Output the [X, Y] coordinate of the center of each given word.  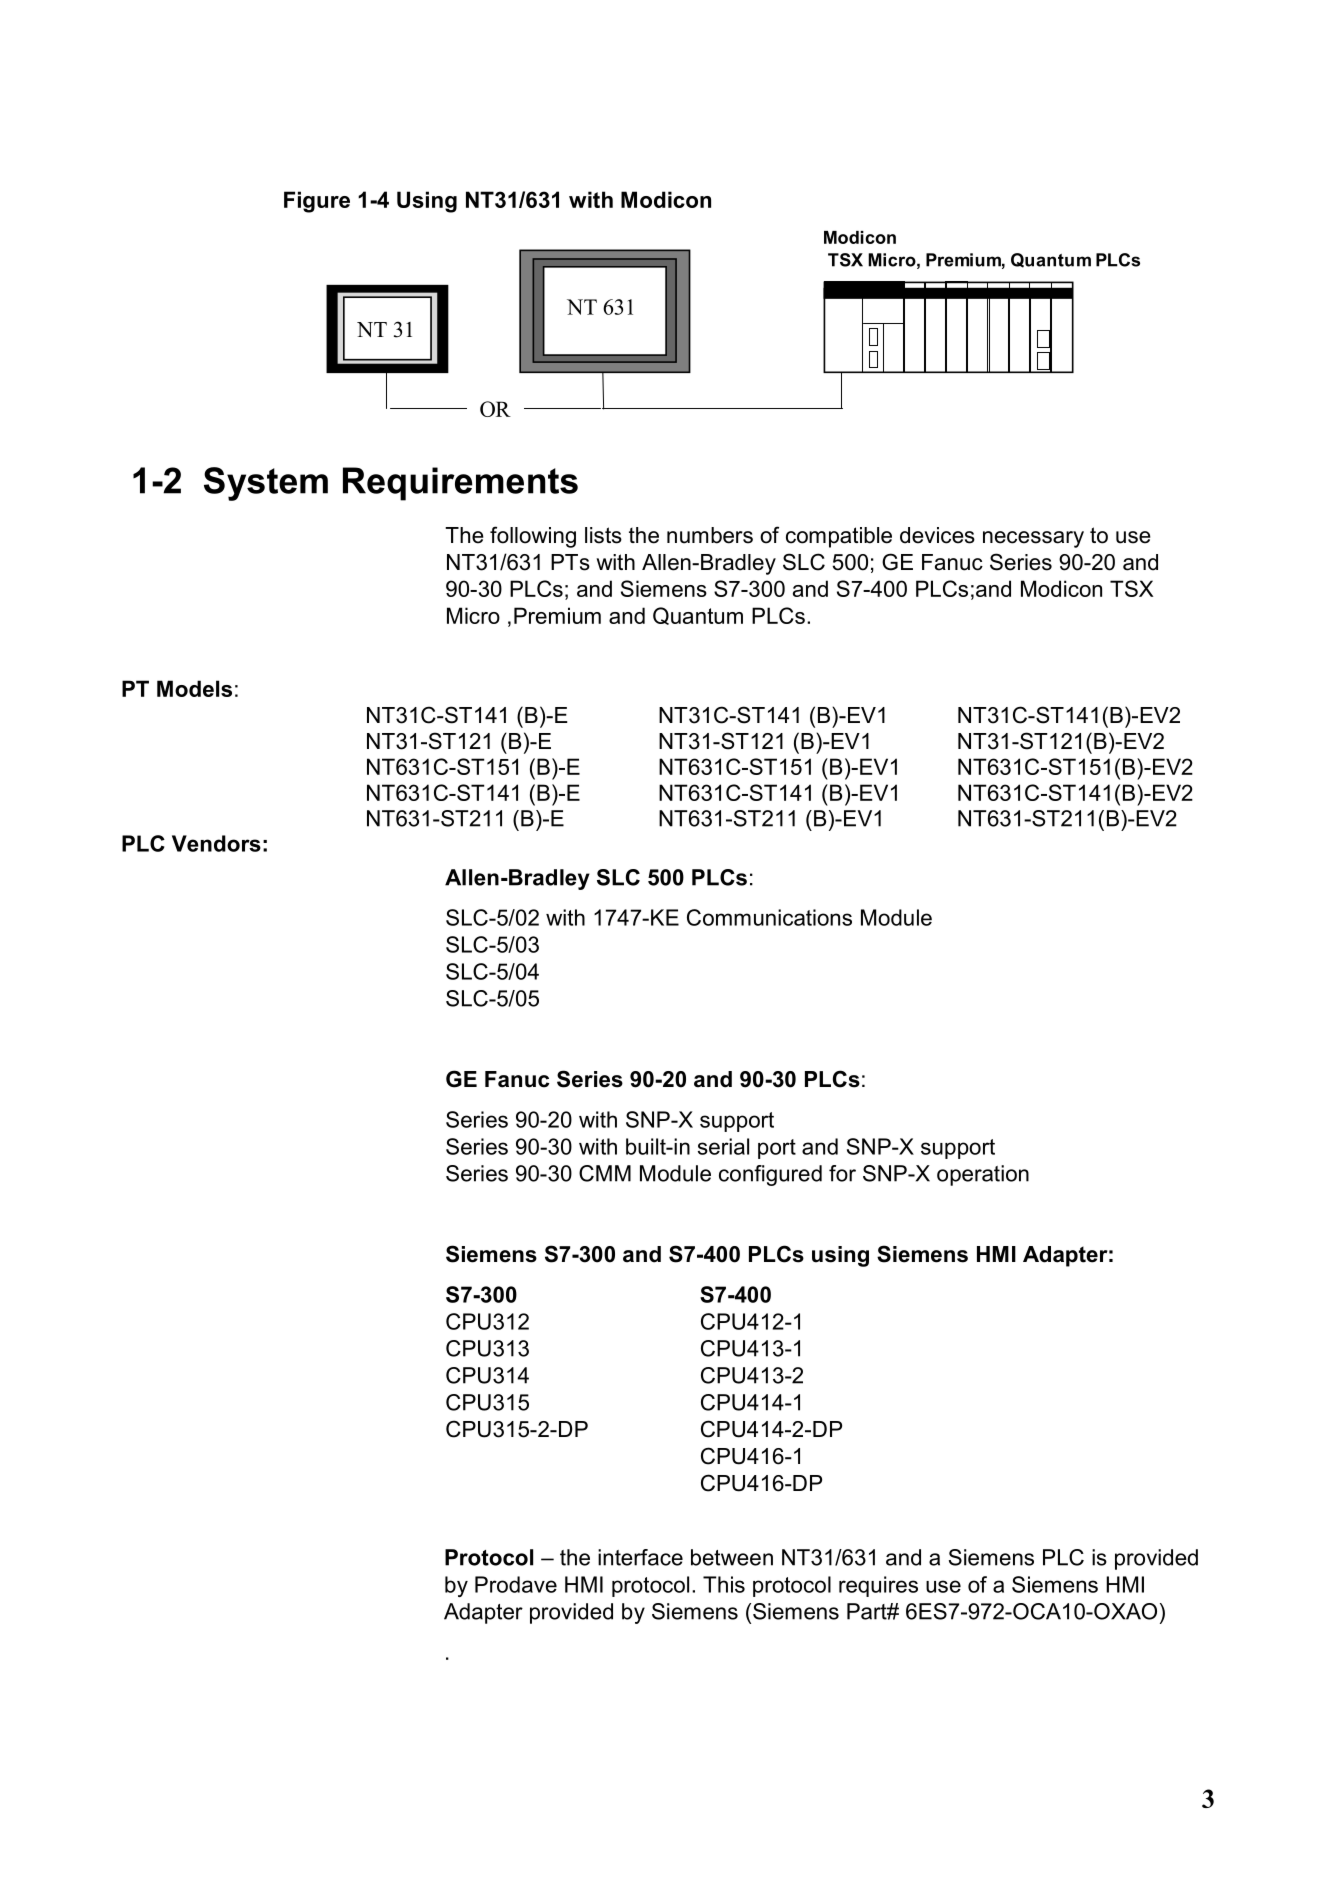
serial [723, 1146]
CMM [605, 1173]
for [842, 1173]
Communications [769, 917]
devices [937, 535]
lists [603, 535]
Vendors [216, 843]
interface [640, 1557]
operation [983, 1175]
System [266, 484]
